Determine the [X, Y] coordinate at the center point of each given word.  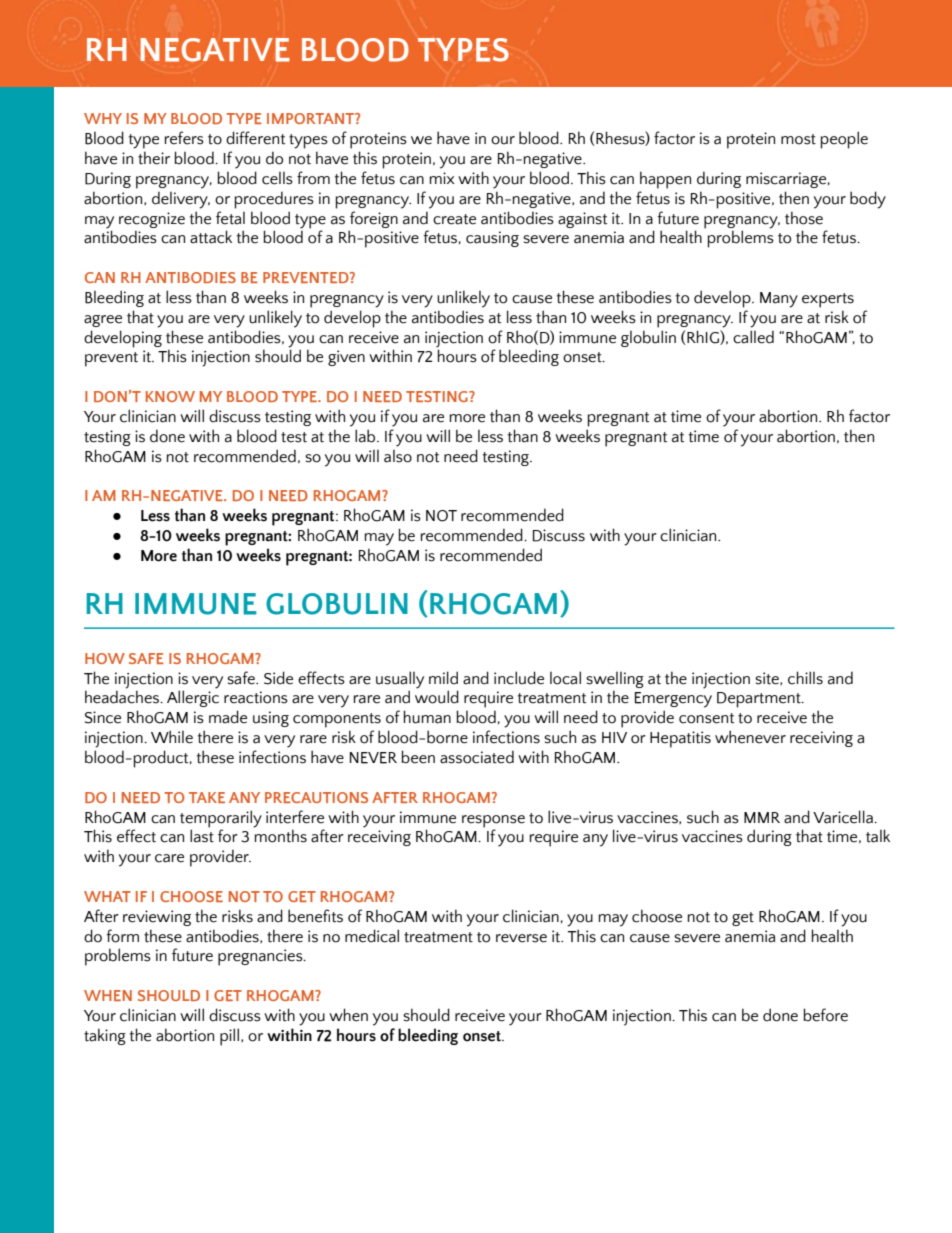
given [346, 358]
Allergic [193, 698]
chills [805, 678]
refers [184, 138]
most [798, 139]
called [753, 337]
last [202, 836]
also [398, 456]
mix [442, 178]
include [519, 678]
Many [779, 300]
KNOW [170, 396]
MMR [762, 817]
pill [229, 1037]
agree [103, 321]
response [493, 821]
